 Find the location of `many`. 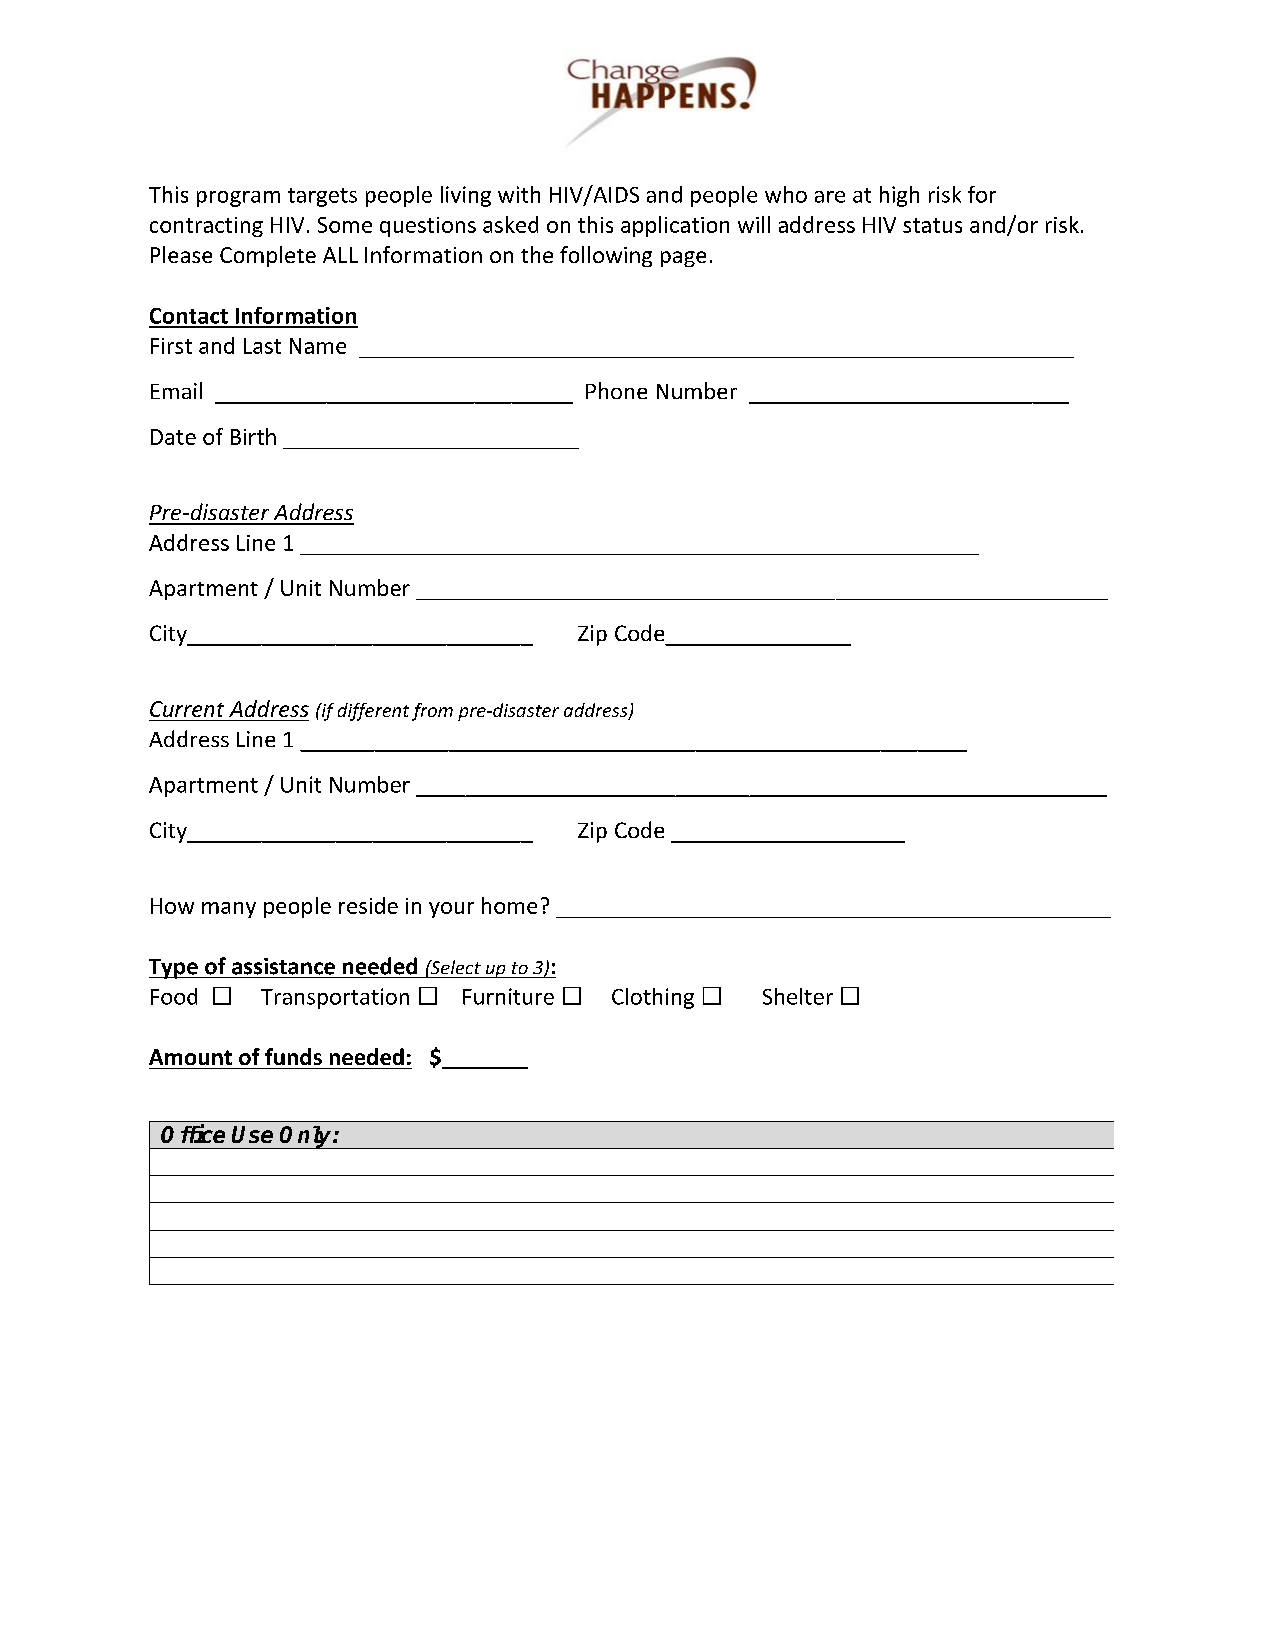

many is located at coordinates (229, 910).
